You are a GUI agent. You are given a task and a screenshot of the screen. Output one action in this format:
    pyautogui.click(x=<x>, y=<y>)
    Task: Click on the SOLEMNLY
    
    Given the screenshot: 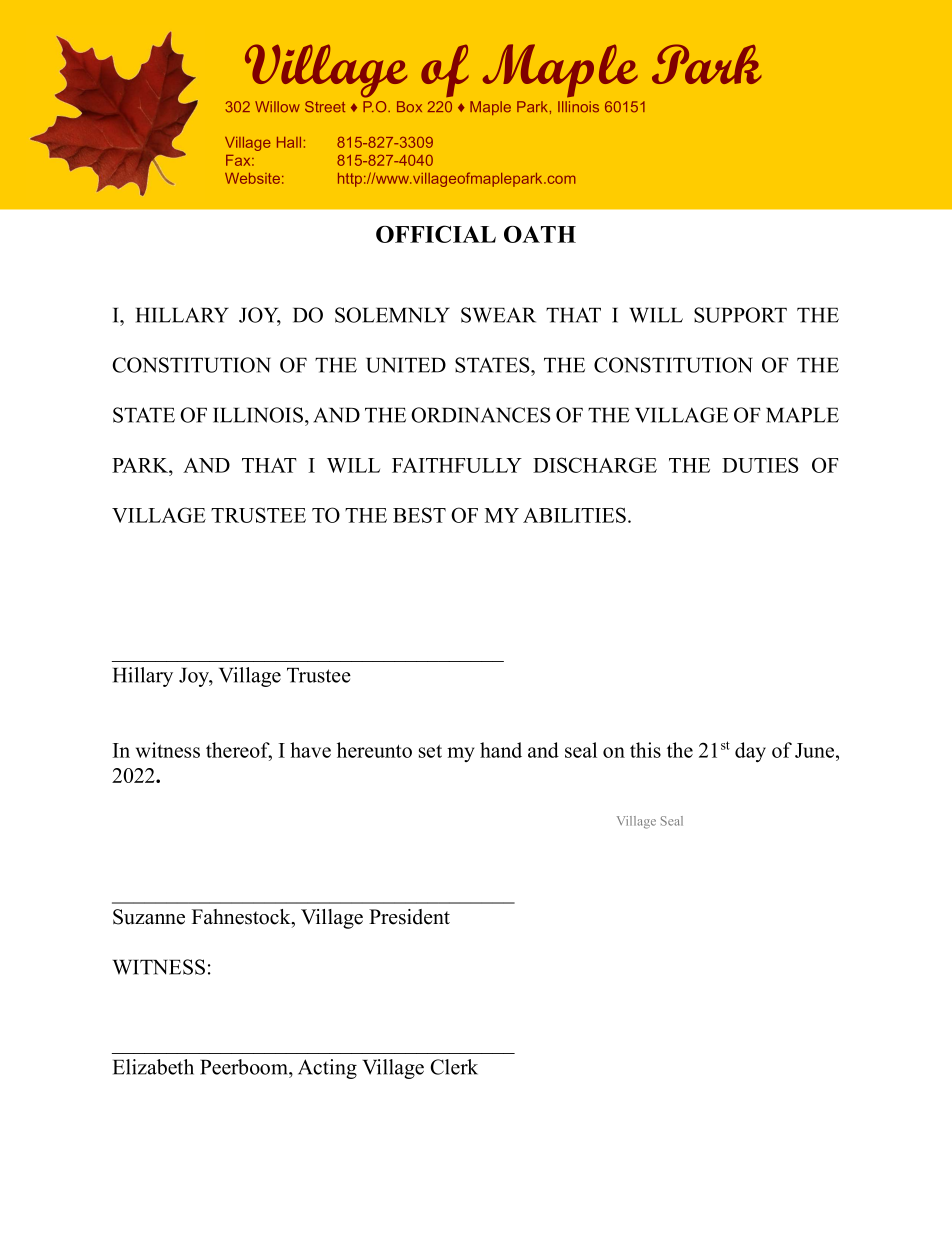 What is the action you would take?
    pyautogui.click(x=392, y=315)
